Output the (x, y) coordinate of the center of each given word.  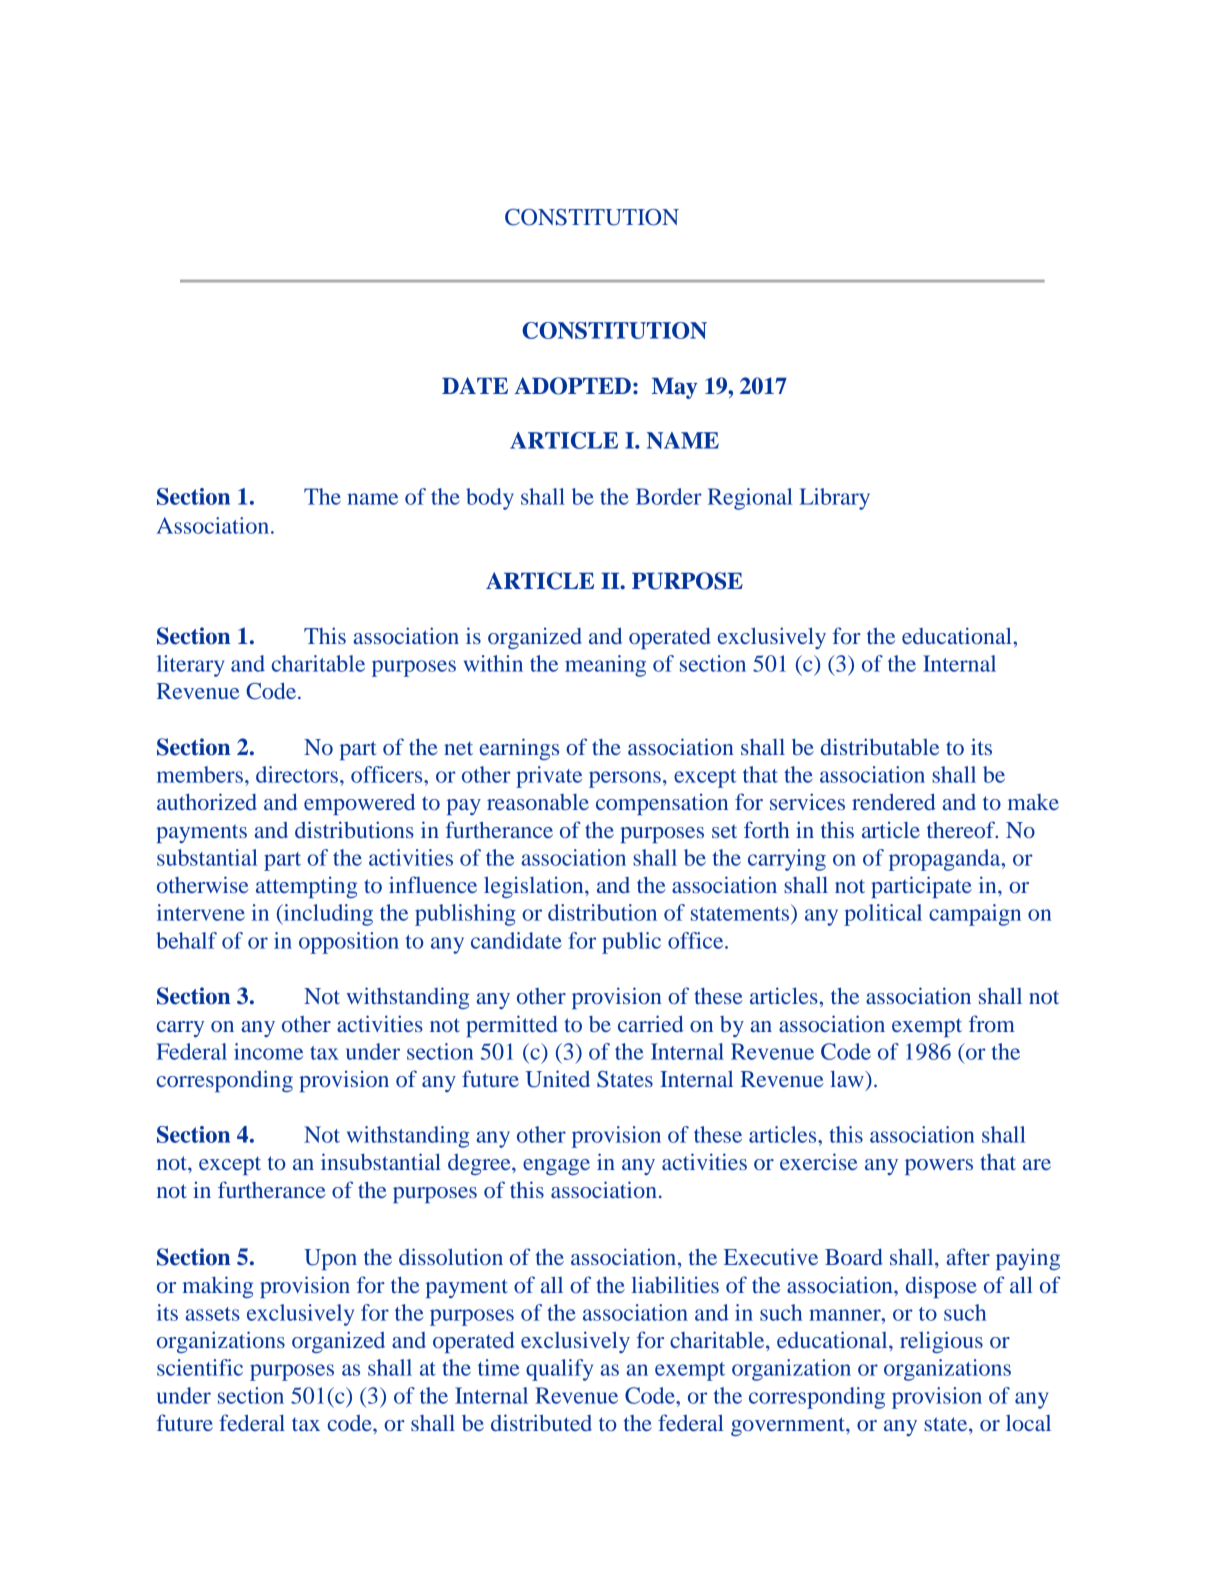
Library (834, 499)
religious (941, 1342)
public (631, 943)
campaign (975, 915)
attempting (306, 887)
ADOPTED (572, 386)
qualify (559, 1370)
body (490, 499)
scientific (200, 1367)
